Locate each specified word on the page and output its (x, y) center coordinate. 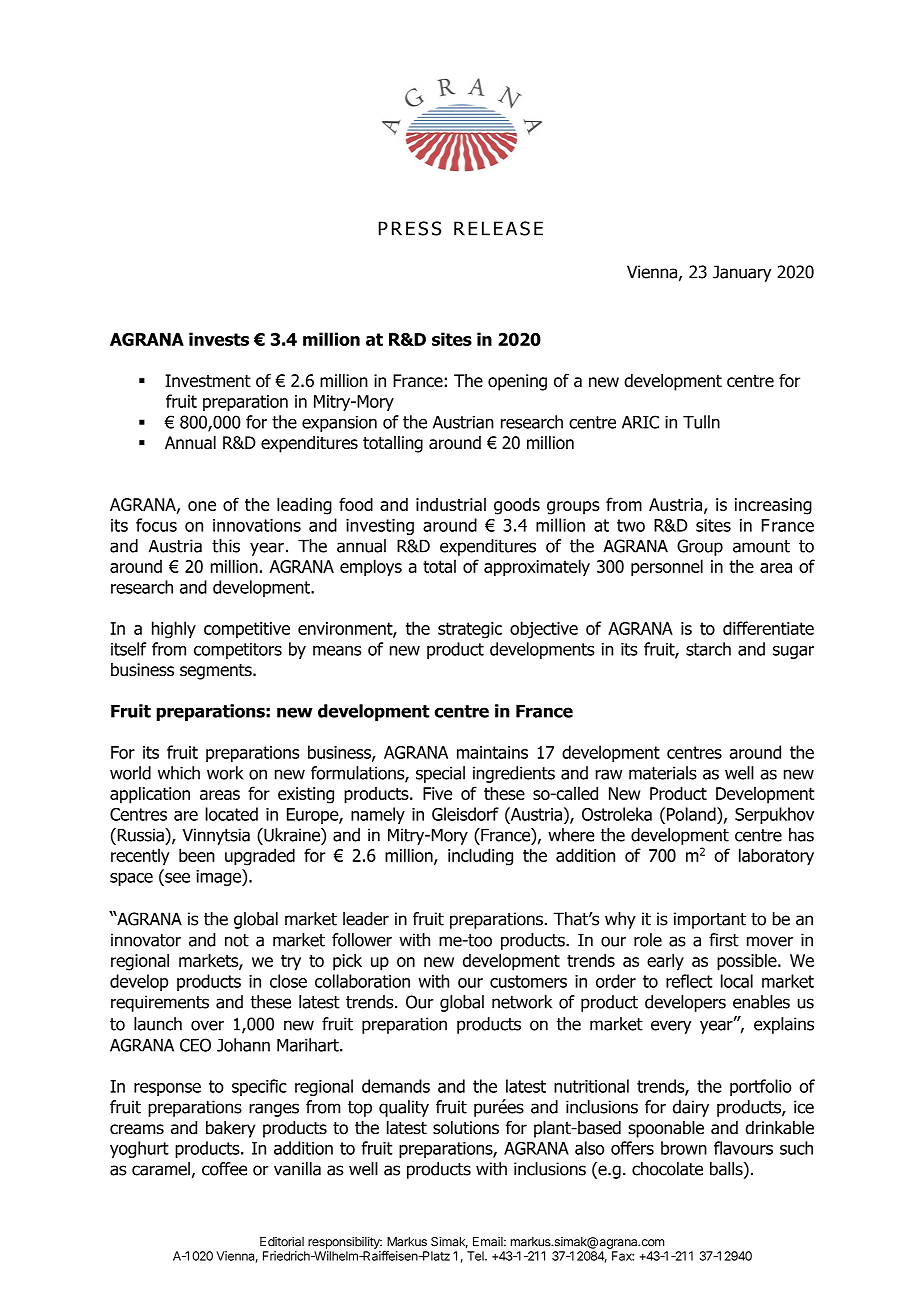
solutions (466, 1128)
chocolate (667, 1169)
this (226, 546)
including (480, 857)
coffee (224, 1169)
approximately (537, 568)
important (710, 920)
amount (761, 546)
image (219, 877)
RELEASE (498, 228)
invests (219, 339)
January (742, 273)
